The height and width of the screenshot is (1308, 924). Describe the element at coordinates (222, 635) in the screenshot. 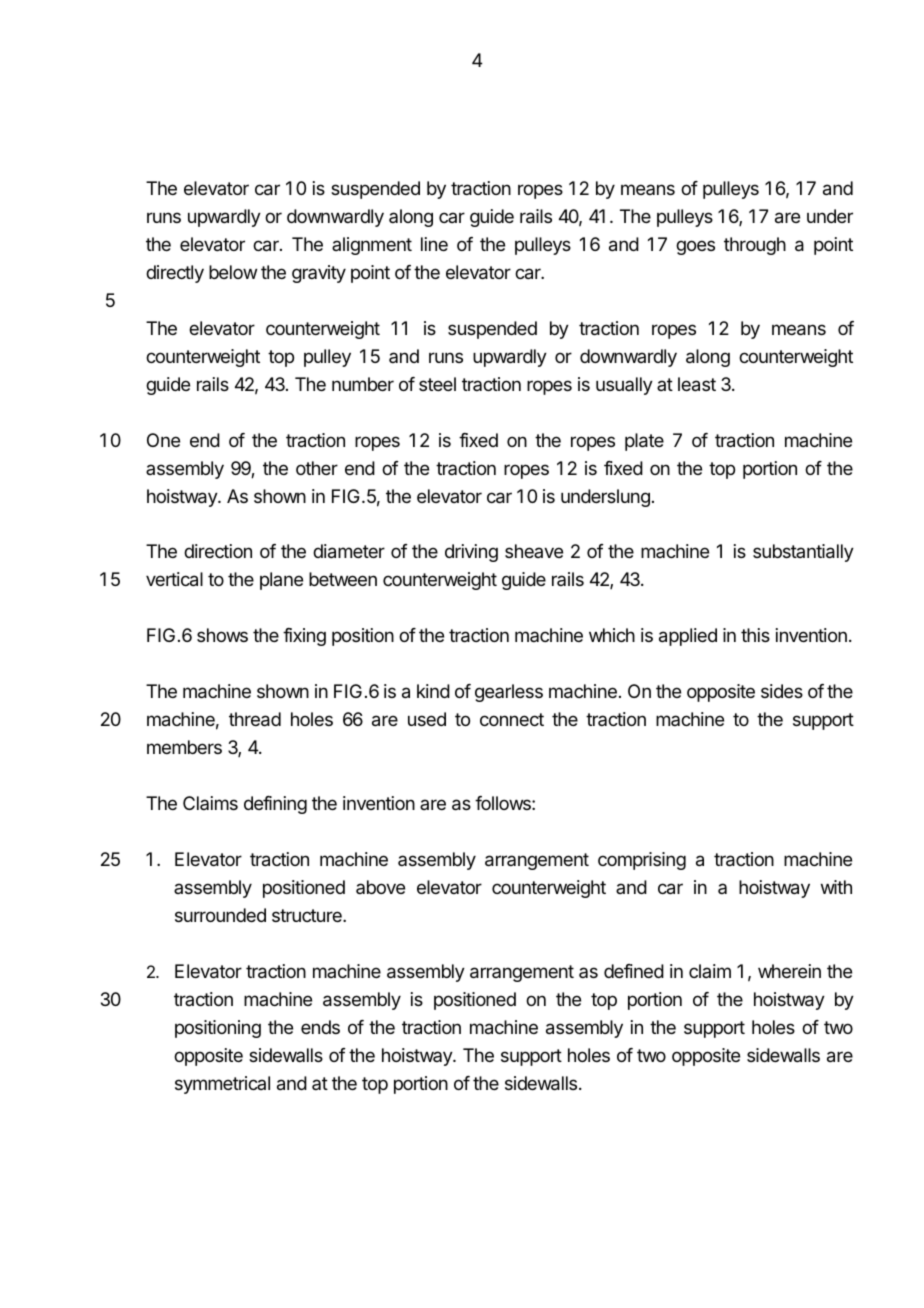

I see `shows` at that location.
